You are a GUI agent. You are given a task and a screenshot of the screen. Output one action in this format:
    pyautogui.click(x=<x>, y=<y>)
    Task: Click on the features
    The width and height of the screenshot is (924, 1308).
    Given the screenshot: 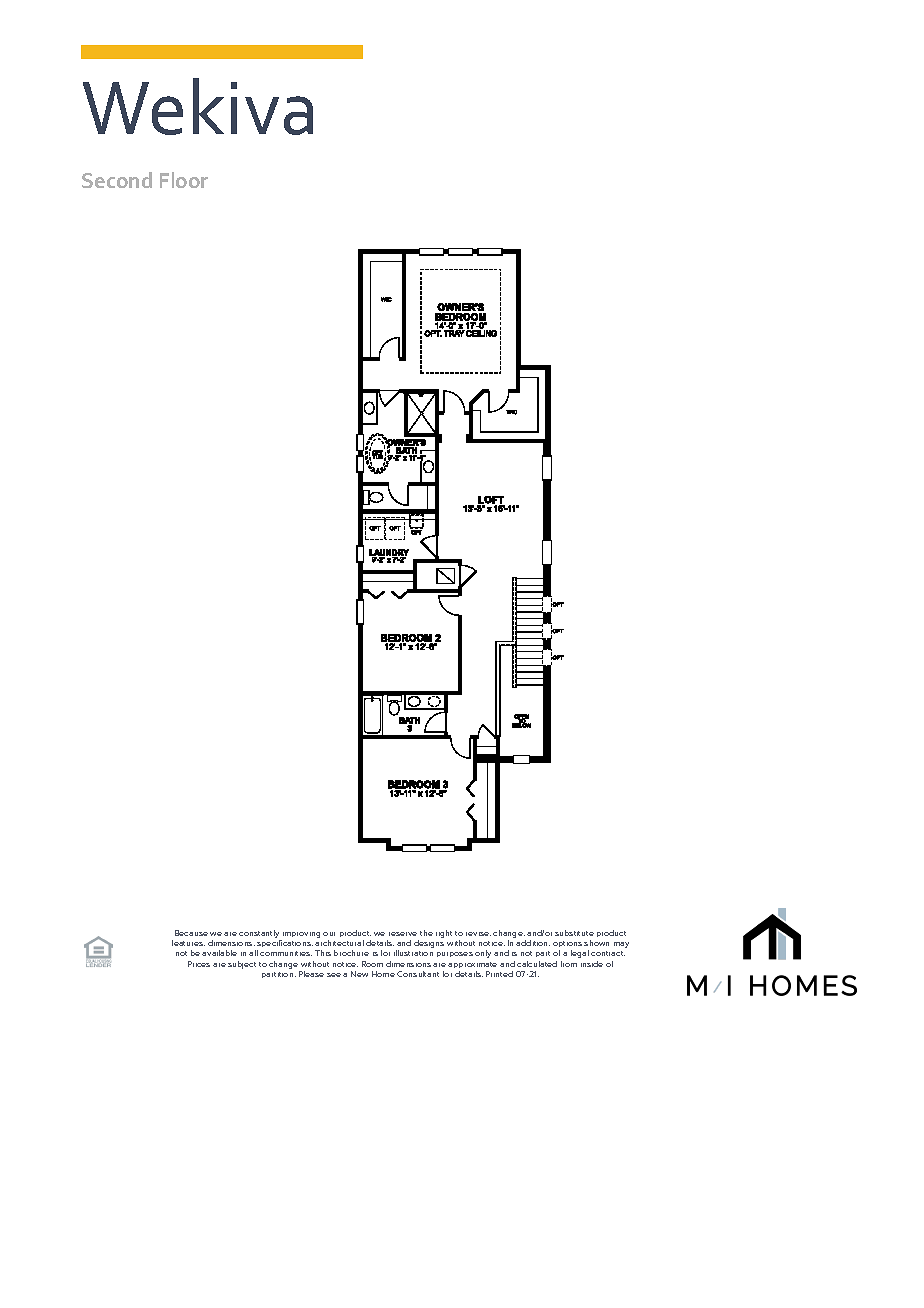 What is the action you would take?
    pyautogui.click(x=188, y=943)
